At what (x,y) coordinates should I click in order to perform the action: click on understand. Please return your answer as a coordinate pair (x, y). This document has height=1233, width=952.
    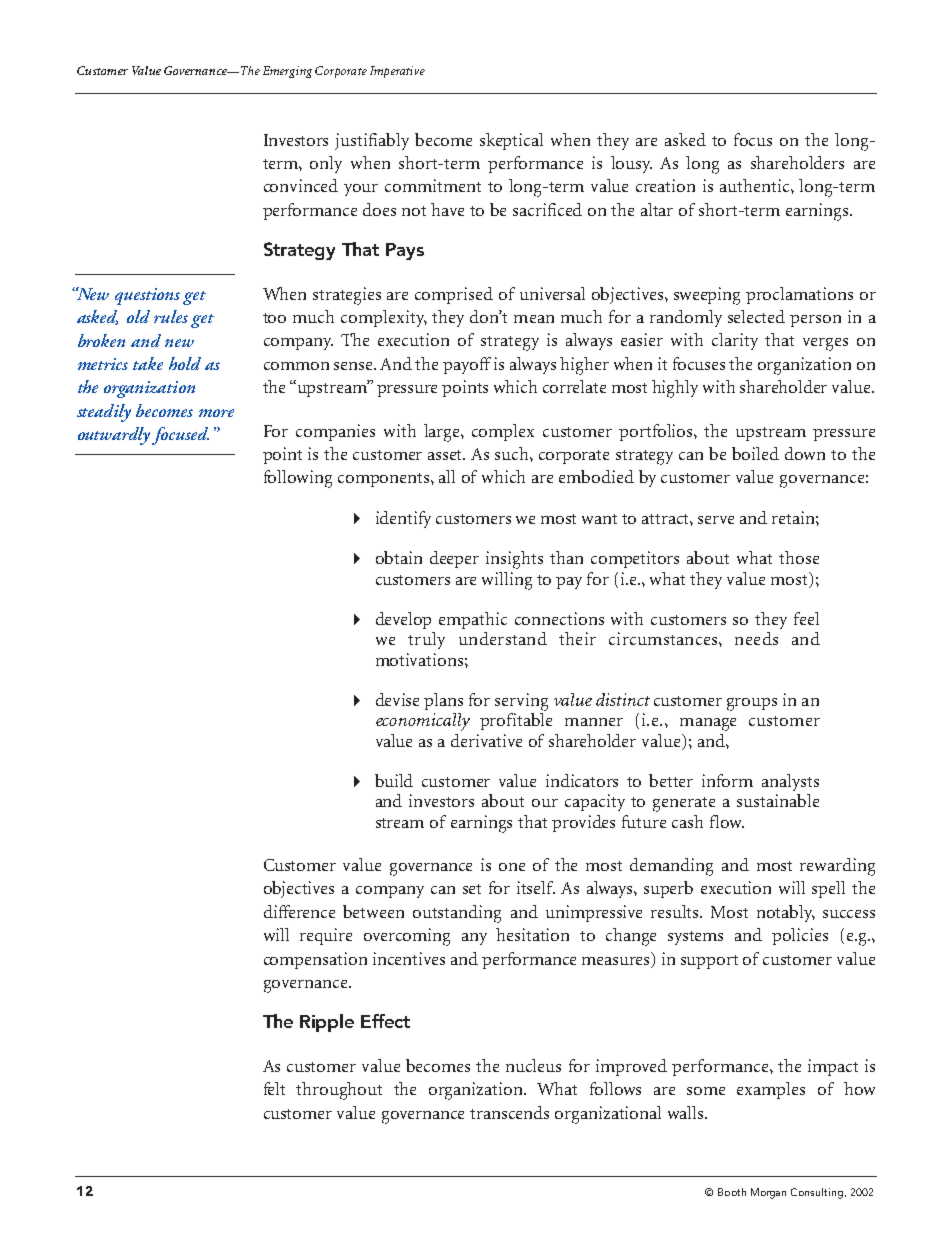
    Looking at the image, I should click on (503, 638).
